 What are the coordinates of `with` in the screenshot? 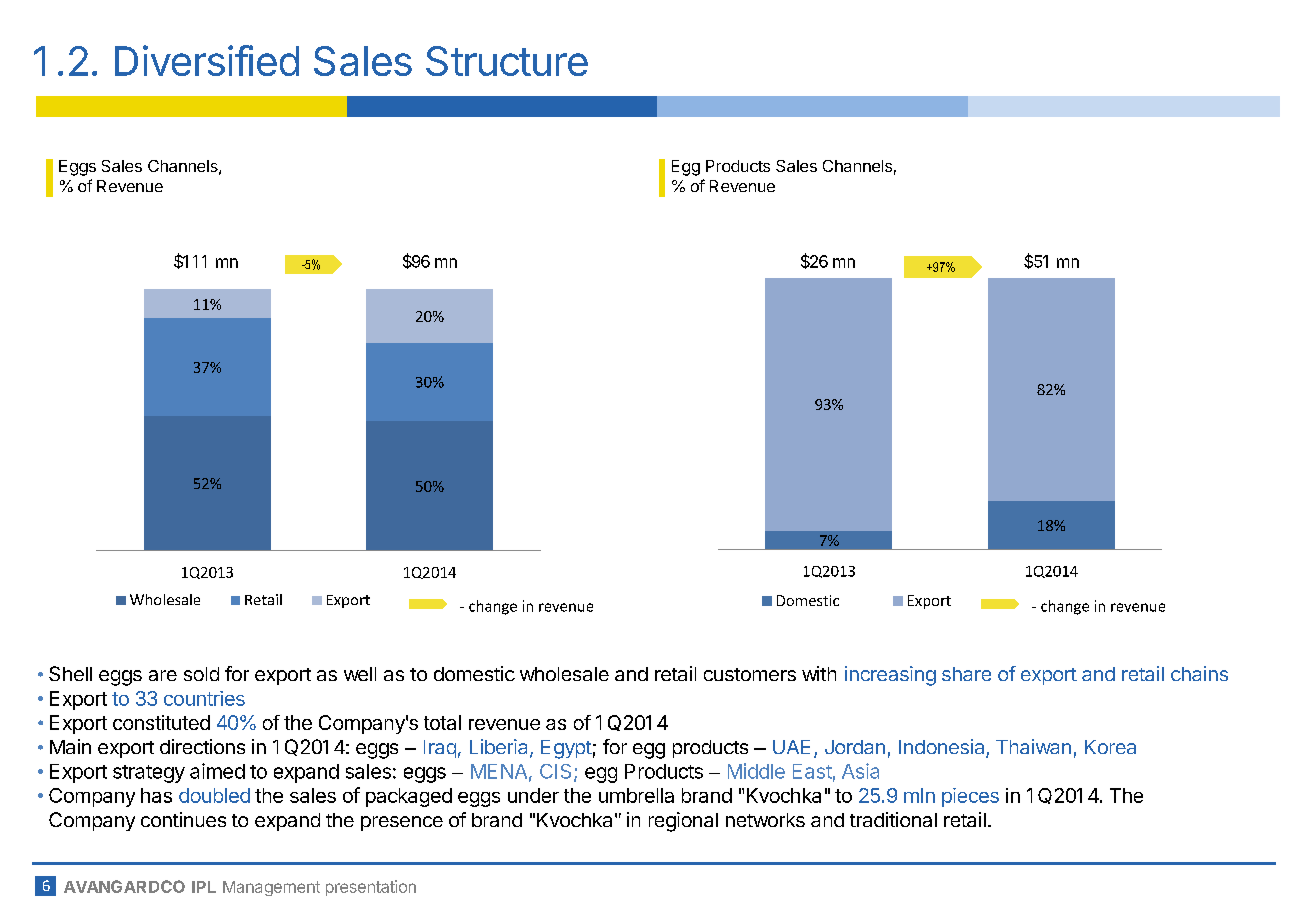 It's located at (819, 673).
